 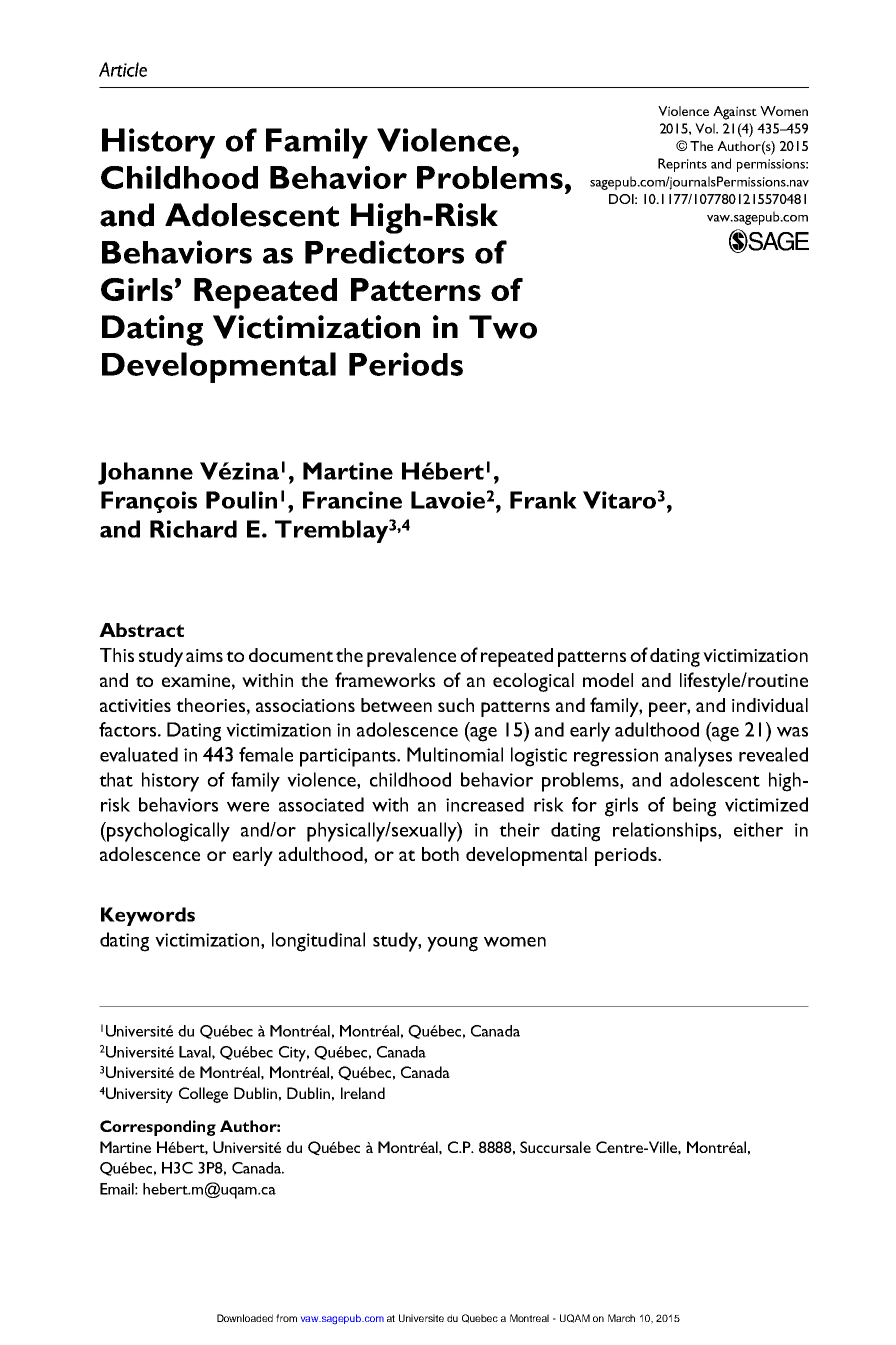 What do you see at coordinates (148, 916) in the screenshot?
I see `Keywords` at bounding box center [148, 916].
